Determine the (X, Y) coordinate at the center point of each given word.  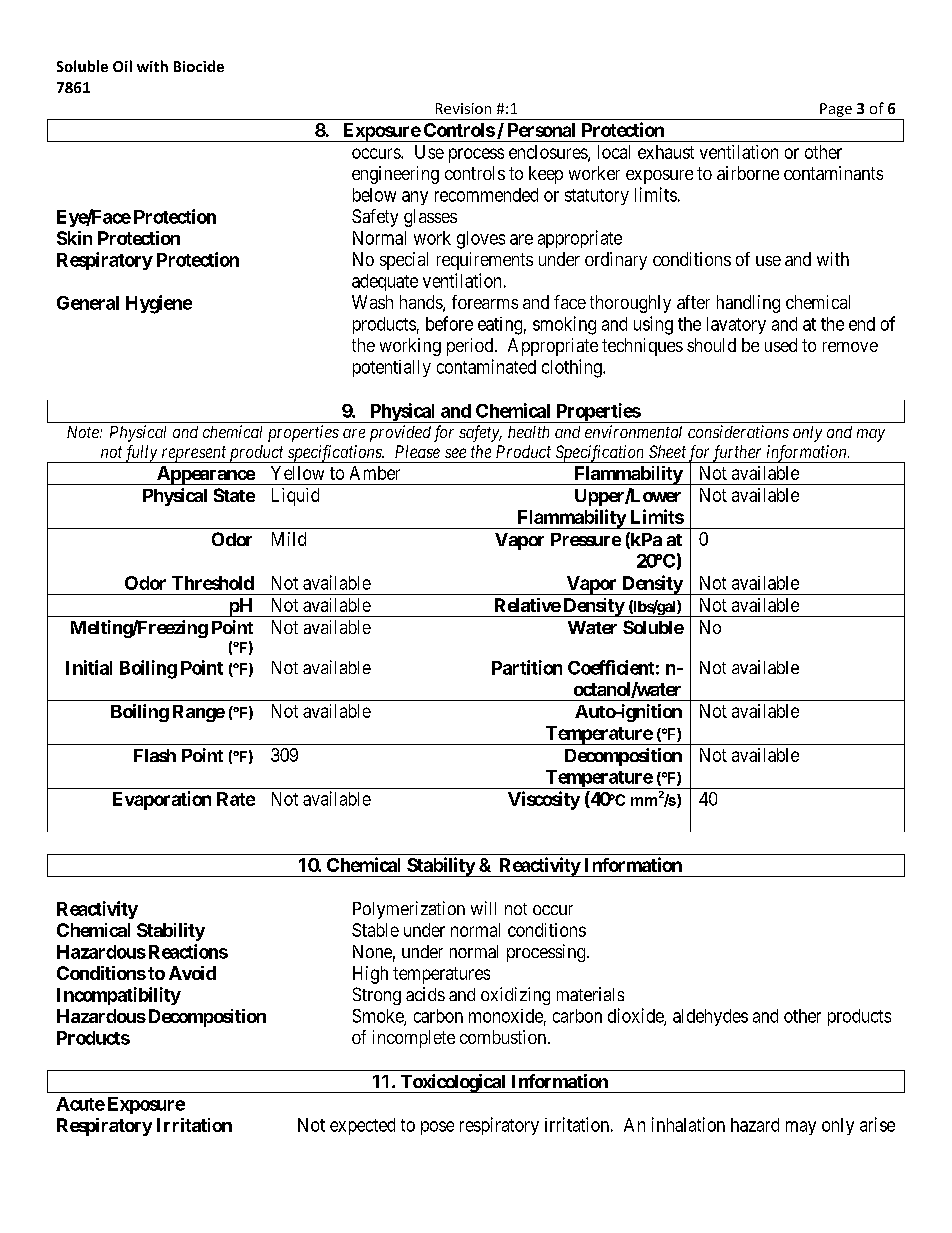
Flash (155, 755)
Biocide (199, 66)
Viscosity (544, 800)
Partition (527, 667)
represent (194, 454)
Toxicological (453, 1083)
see (455, 453)
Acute (80, 1104)
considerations (738, 431)
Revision (463, 108)
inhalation (688, 1124)
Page (836, 110)
